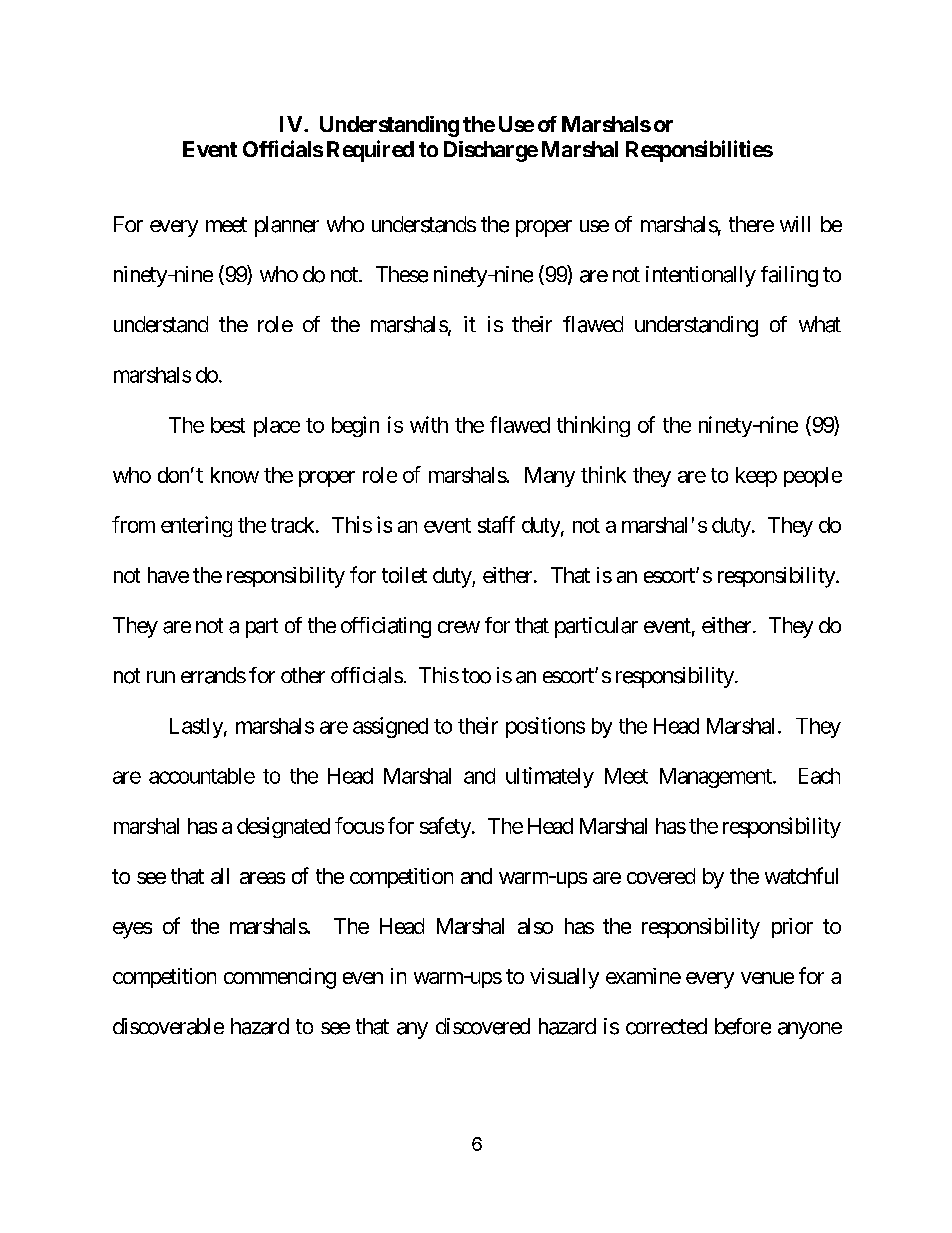 Image resolution: width=952 pixels, height=1233 pixels. What do you see at coordinates (196, 526) in the screenshot?
I see `entering` at bounding box center [196, 526].
